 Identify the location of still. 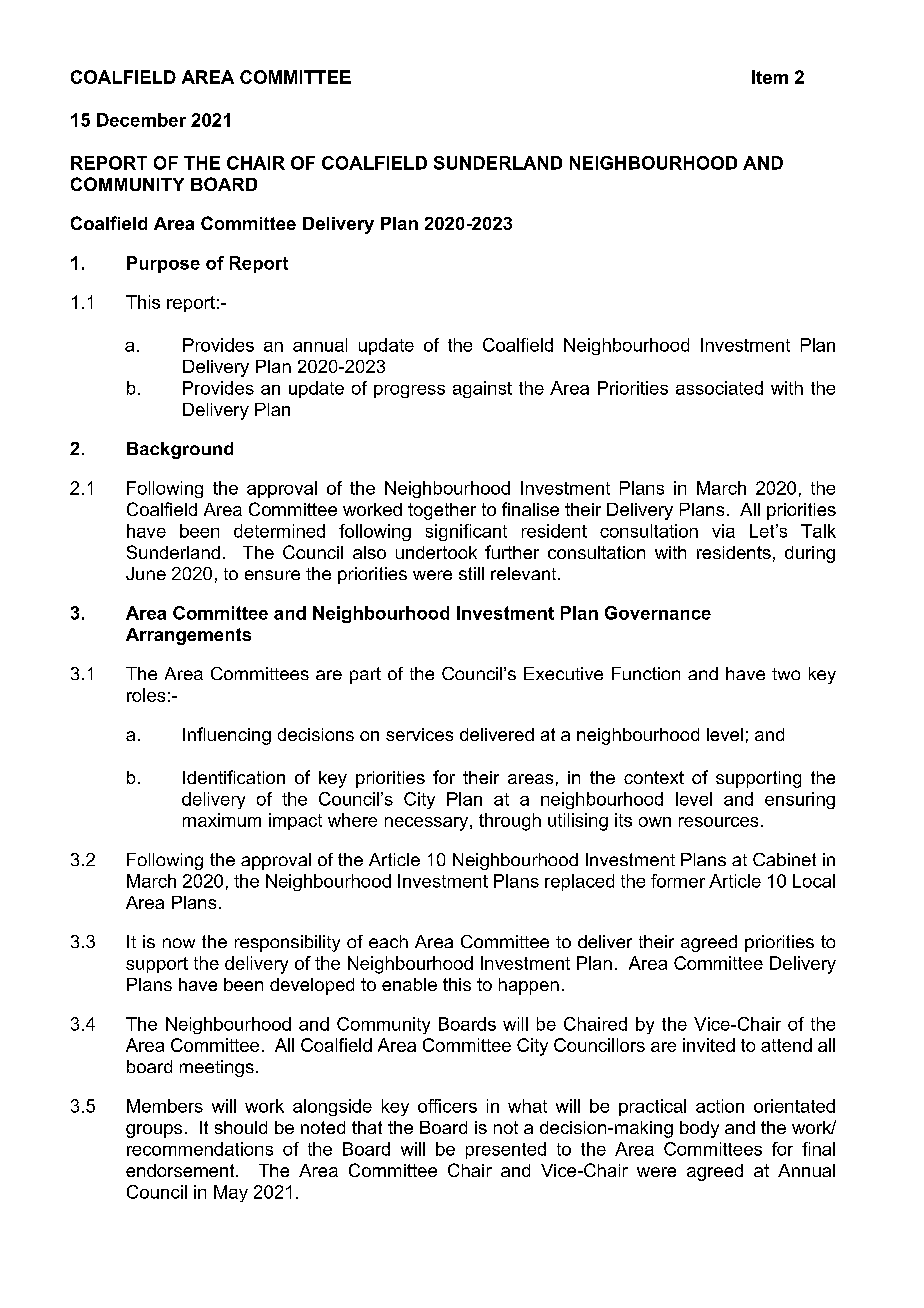
(471, 573).
